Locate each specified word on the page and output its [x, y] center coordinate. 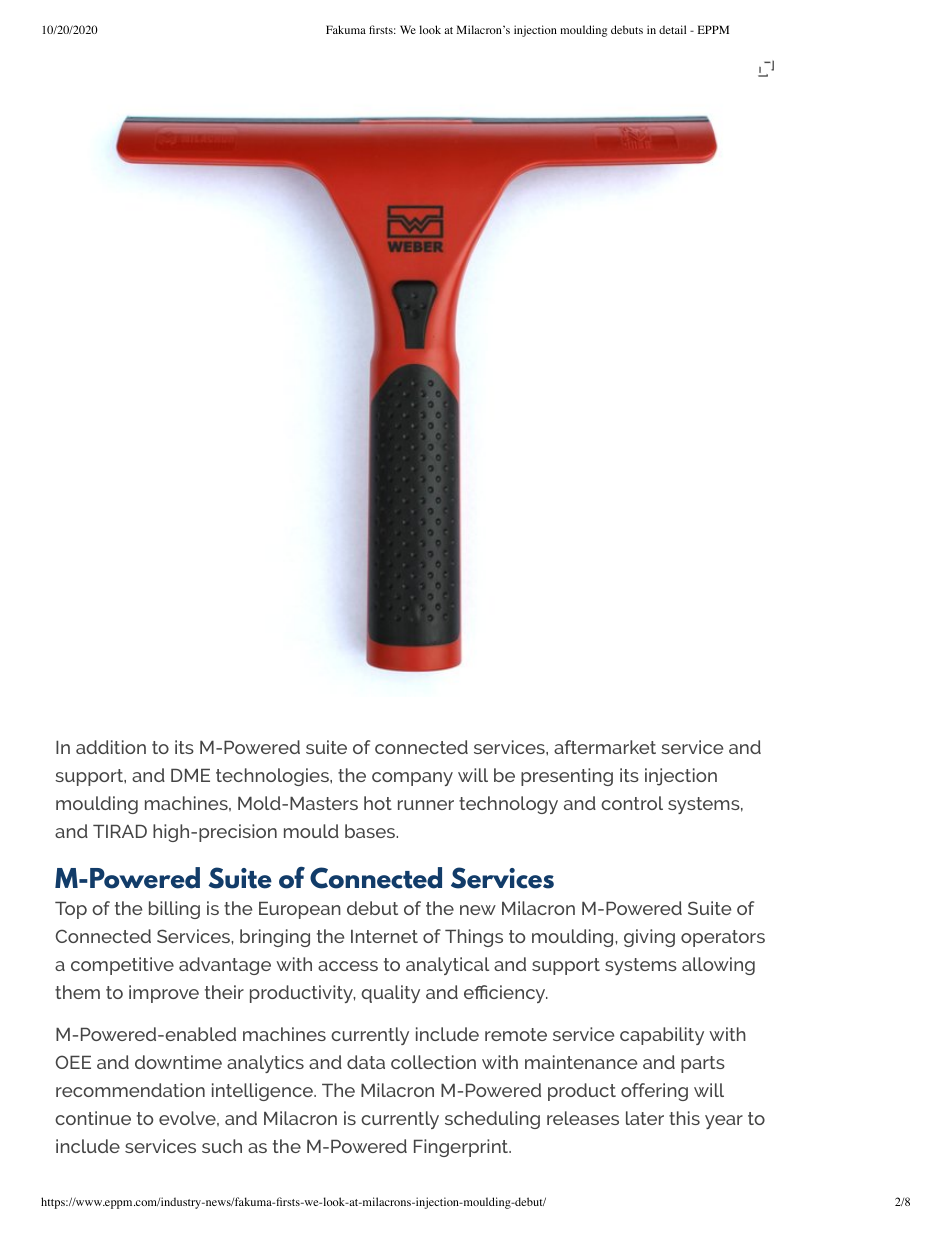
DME [190, 775]
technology [508, 805]
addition [111, 747]
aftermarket [605, 747]
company [412, 779]
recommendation [130, 1090]
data [366, 1062]
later [645, 1118]
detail [672, 29]
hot [378, 803]
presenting [567, 777]
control [632, 803]
